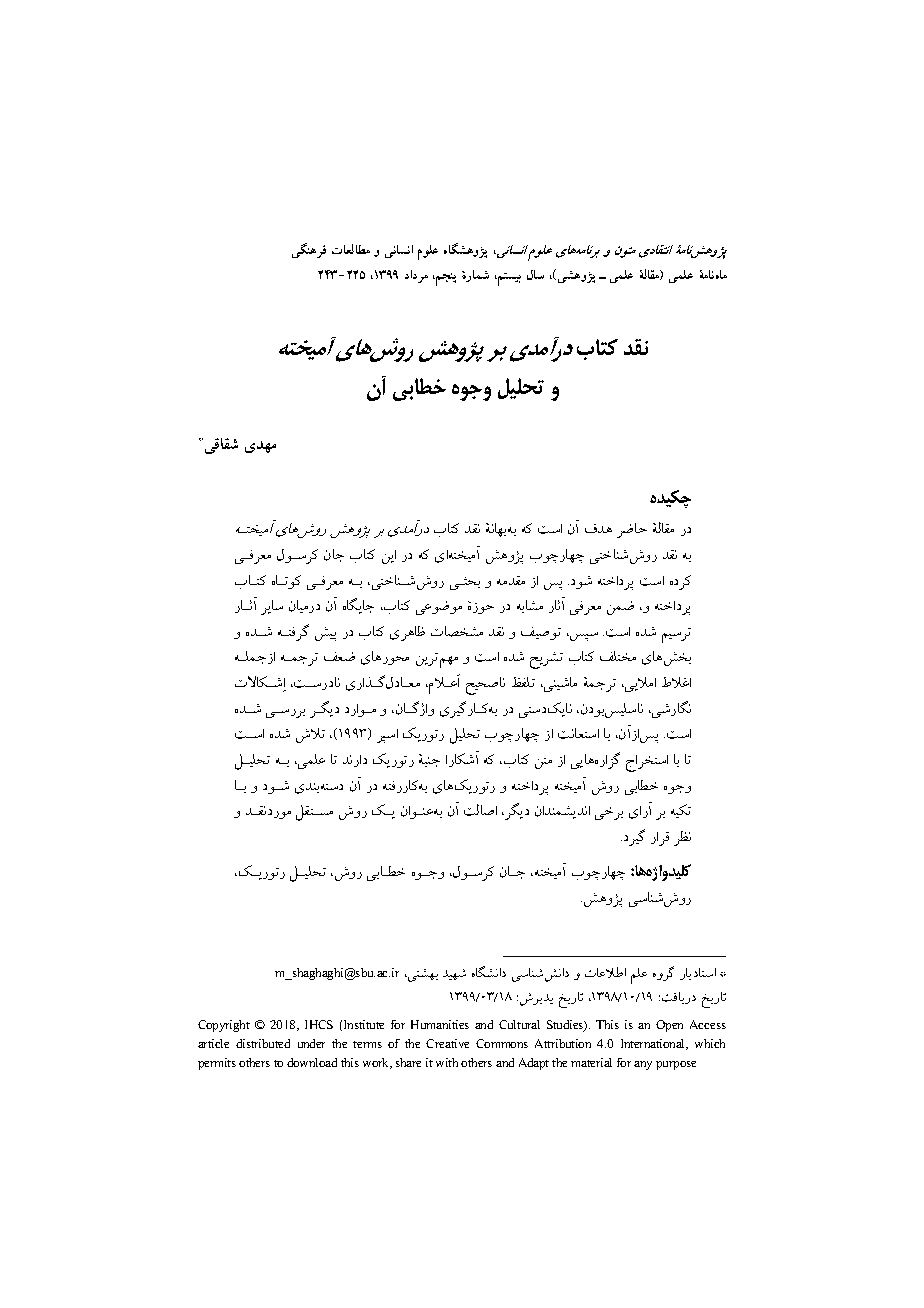 The width and height of the page is (924, 1308). Describe the element at coordinates (224, 1026) in the page. I see `Copyright` at that location.
